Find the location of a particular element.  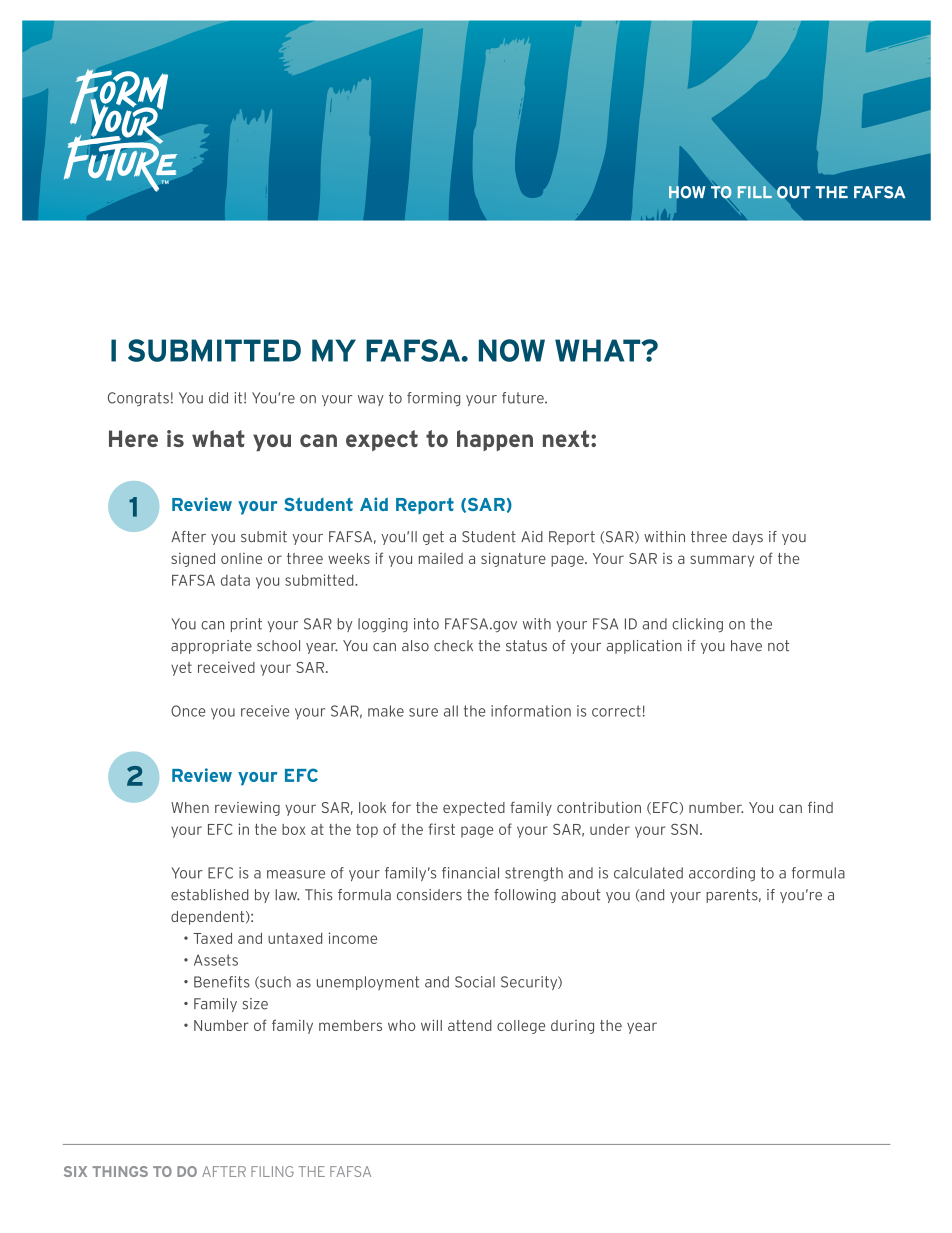

FILING is located at coordinates (272, 1171).
